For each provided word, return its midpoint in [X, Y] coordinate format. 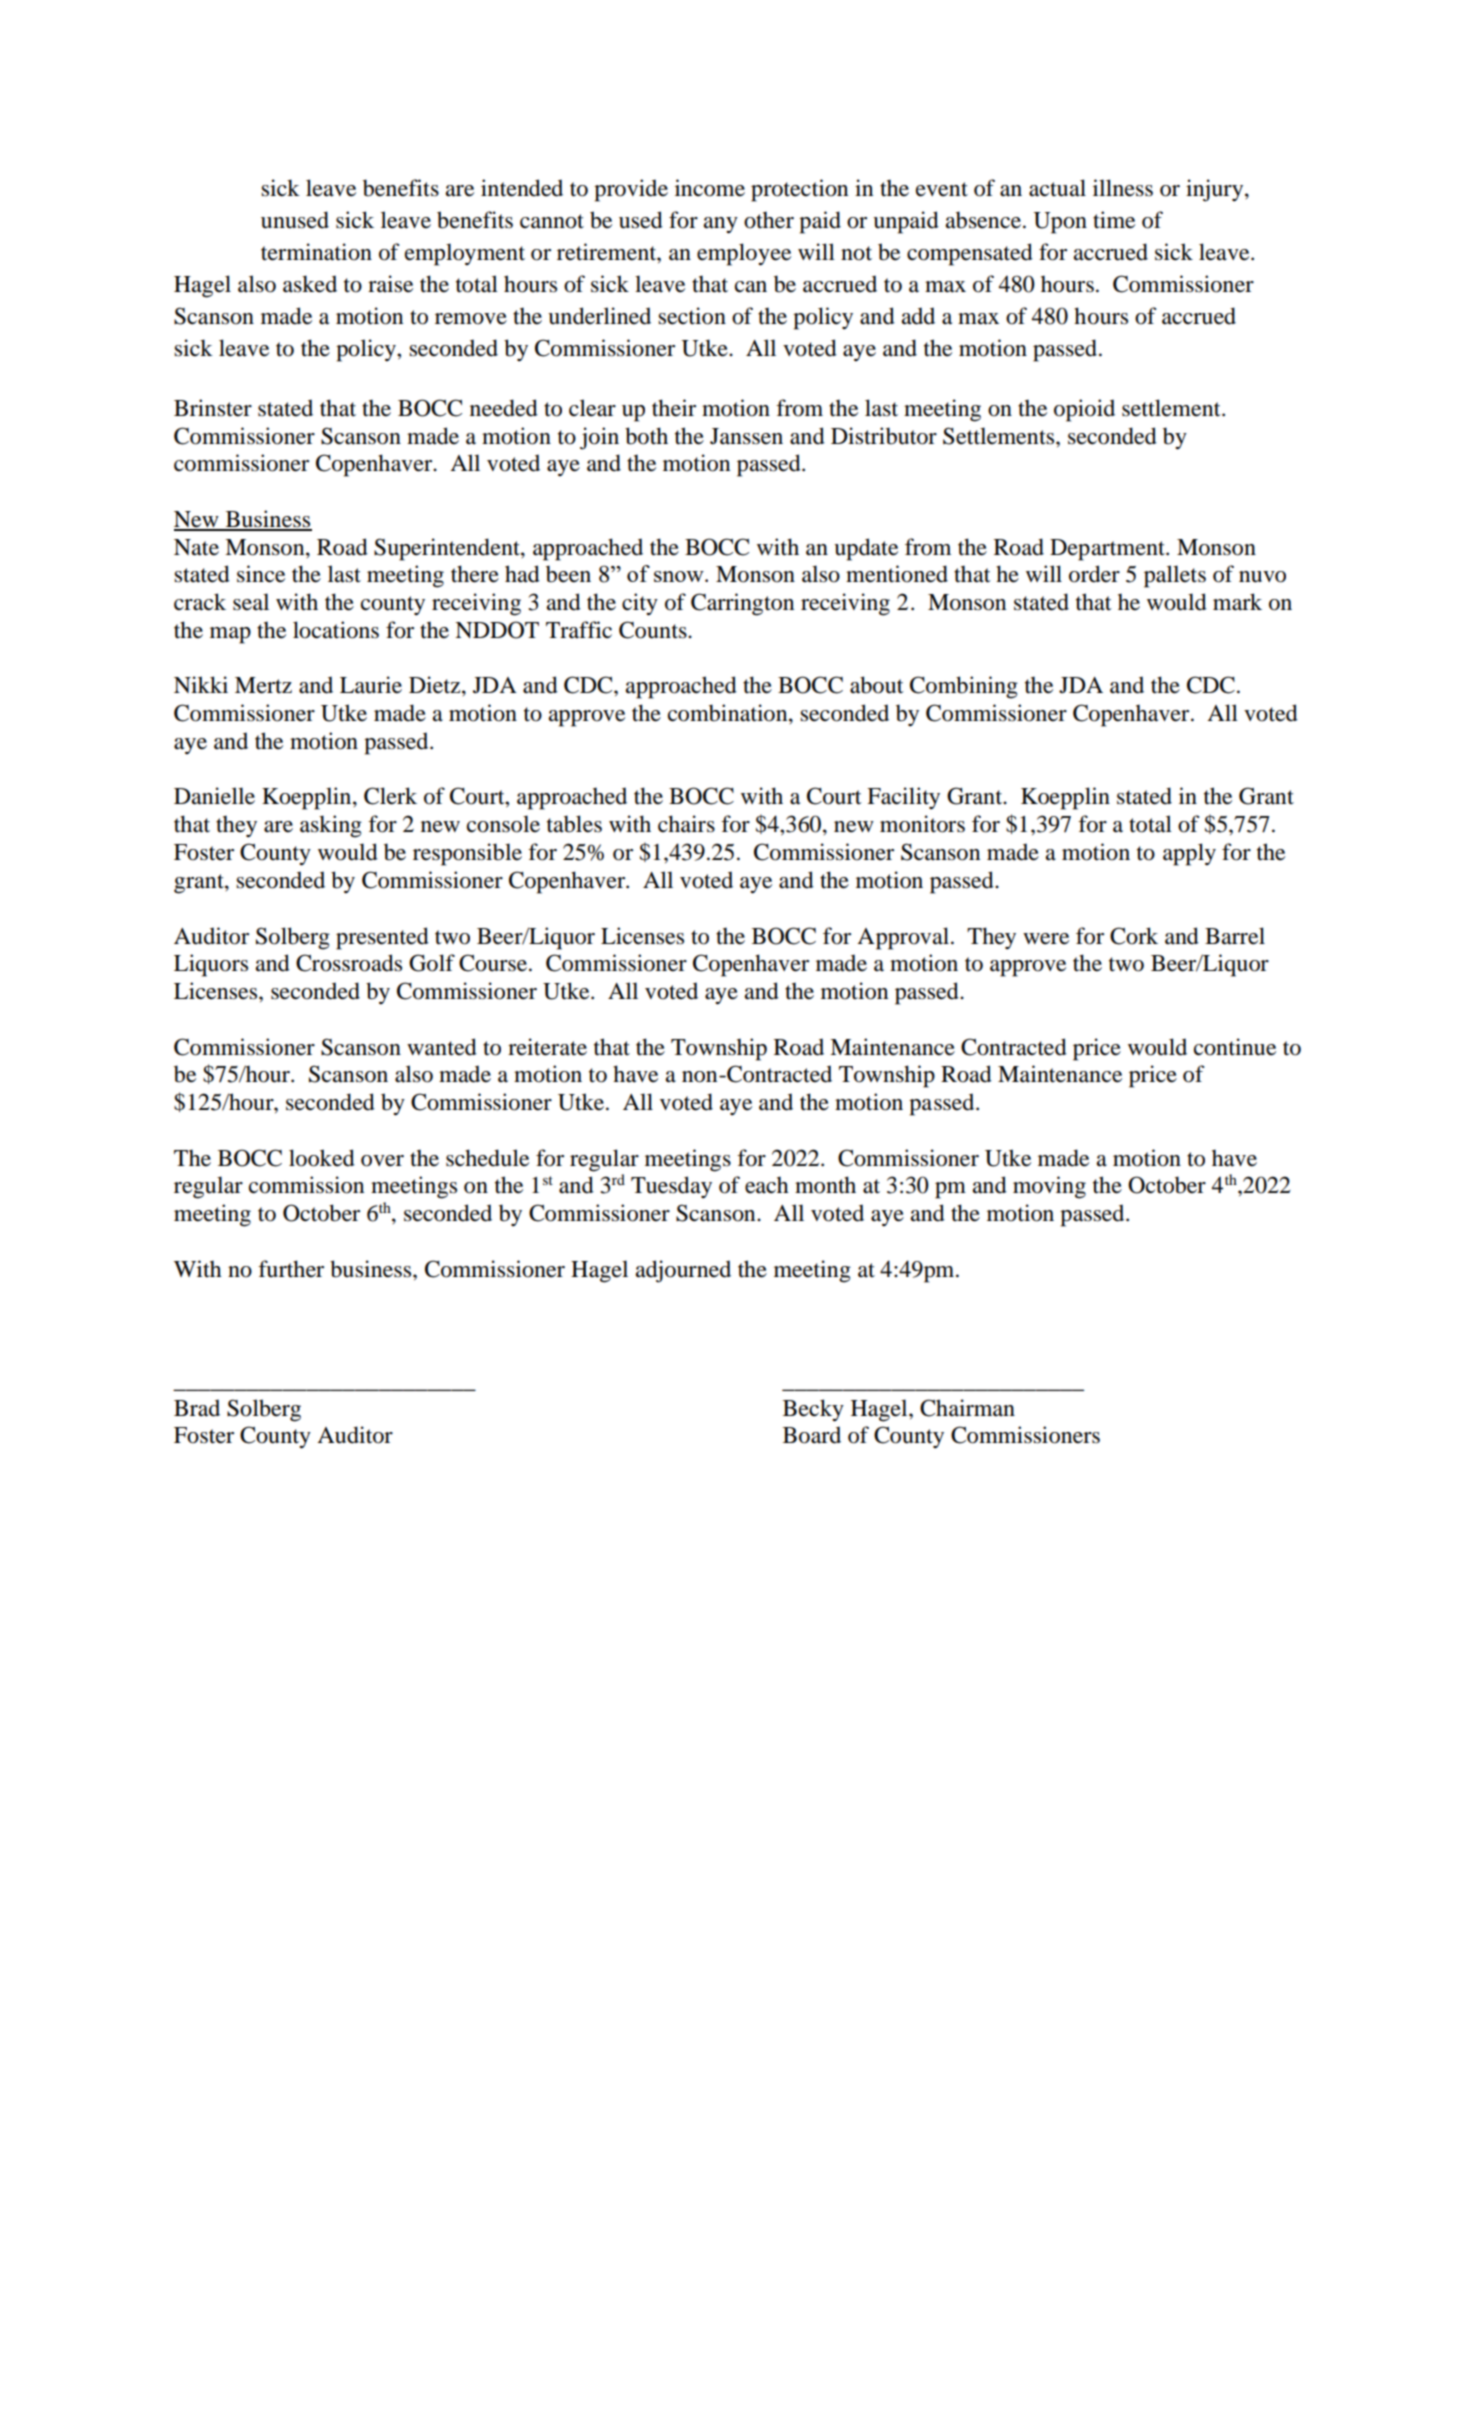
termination [316, 252]
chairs [686, 824]
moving [1049, 1187]
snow [680, 576]
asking [331, 826]
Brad [197, 1408]
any [720, 225]
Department [1108, 550]
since [261, 574]
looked [322, 1158]
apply [1189, 854]
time [1114, 220]
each [767, 1185]
